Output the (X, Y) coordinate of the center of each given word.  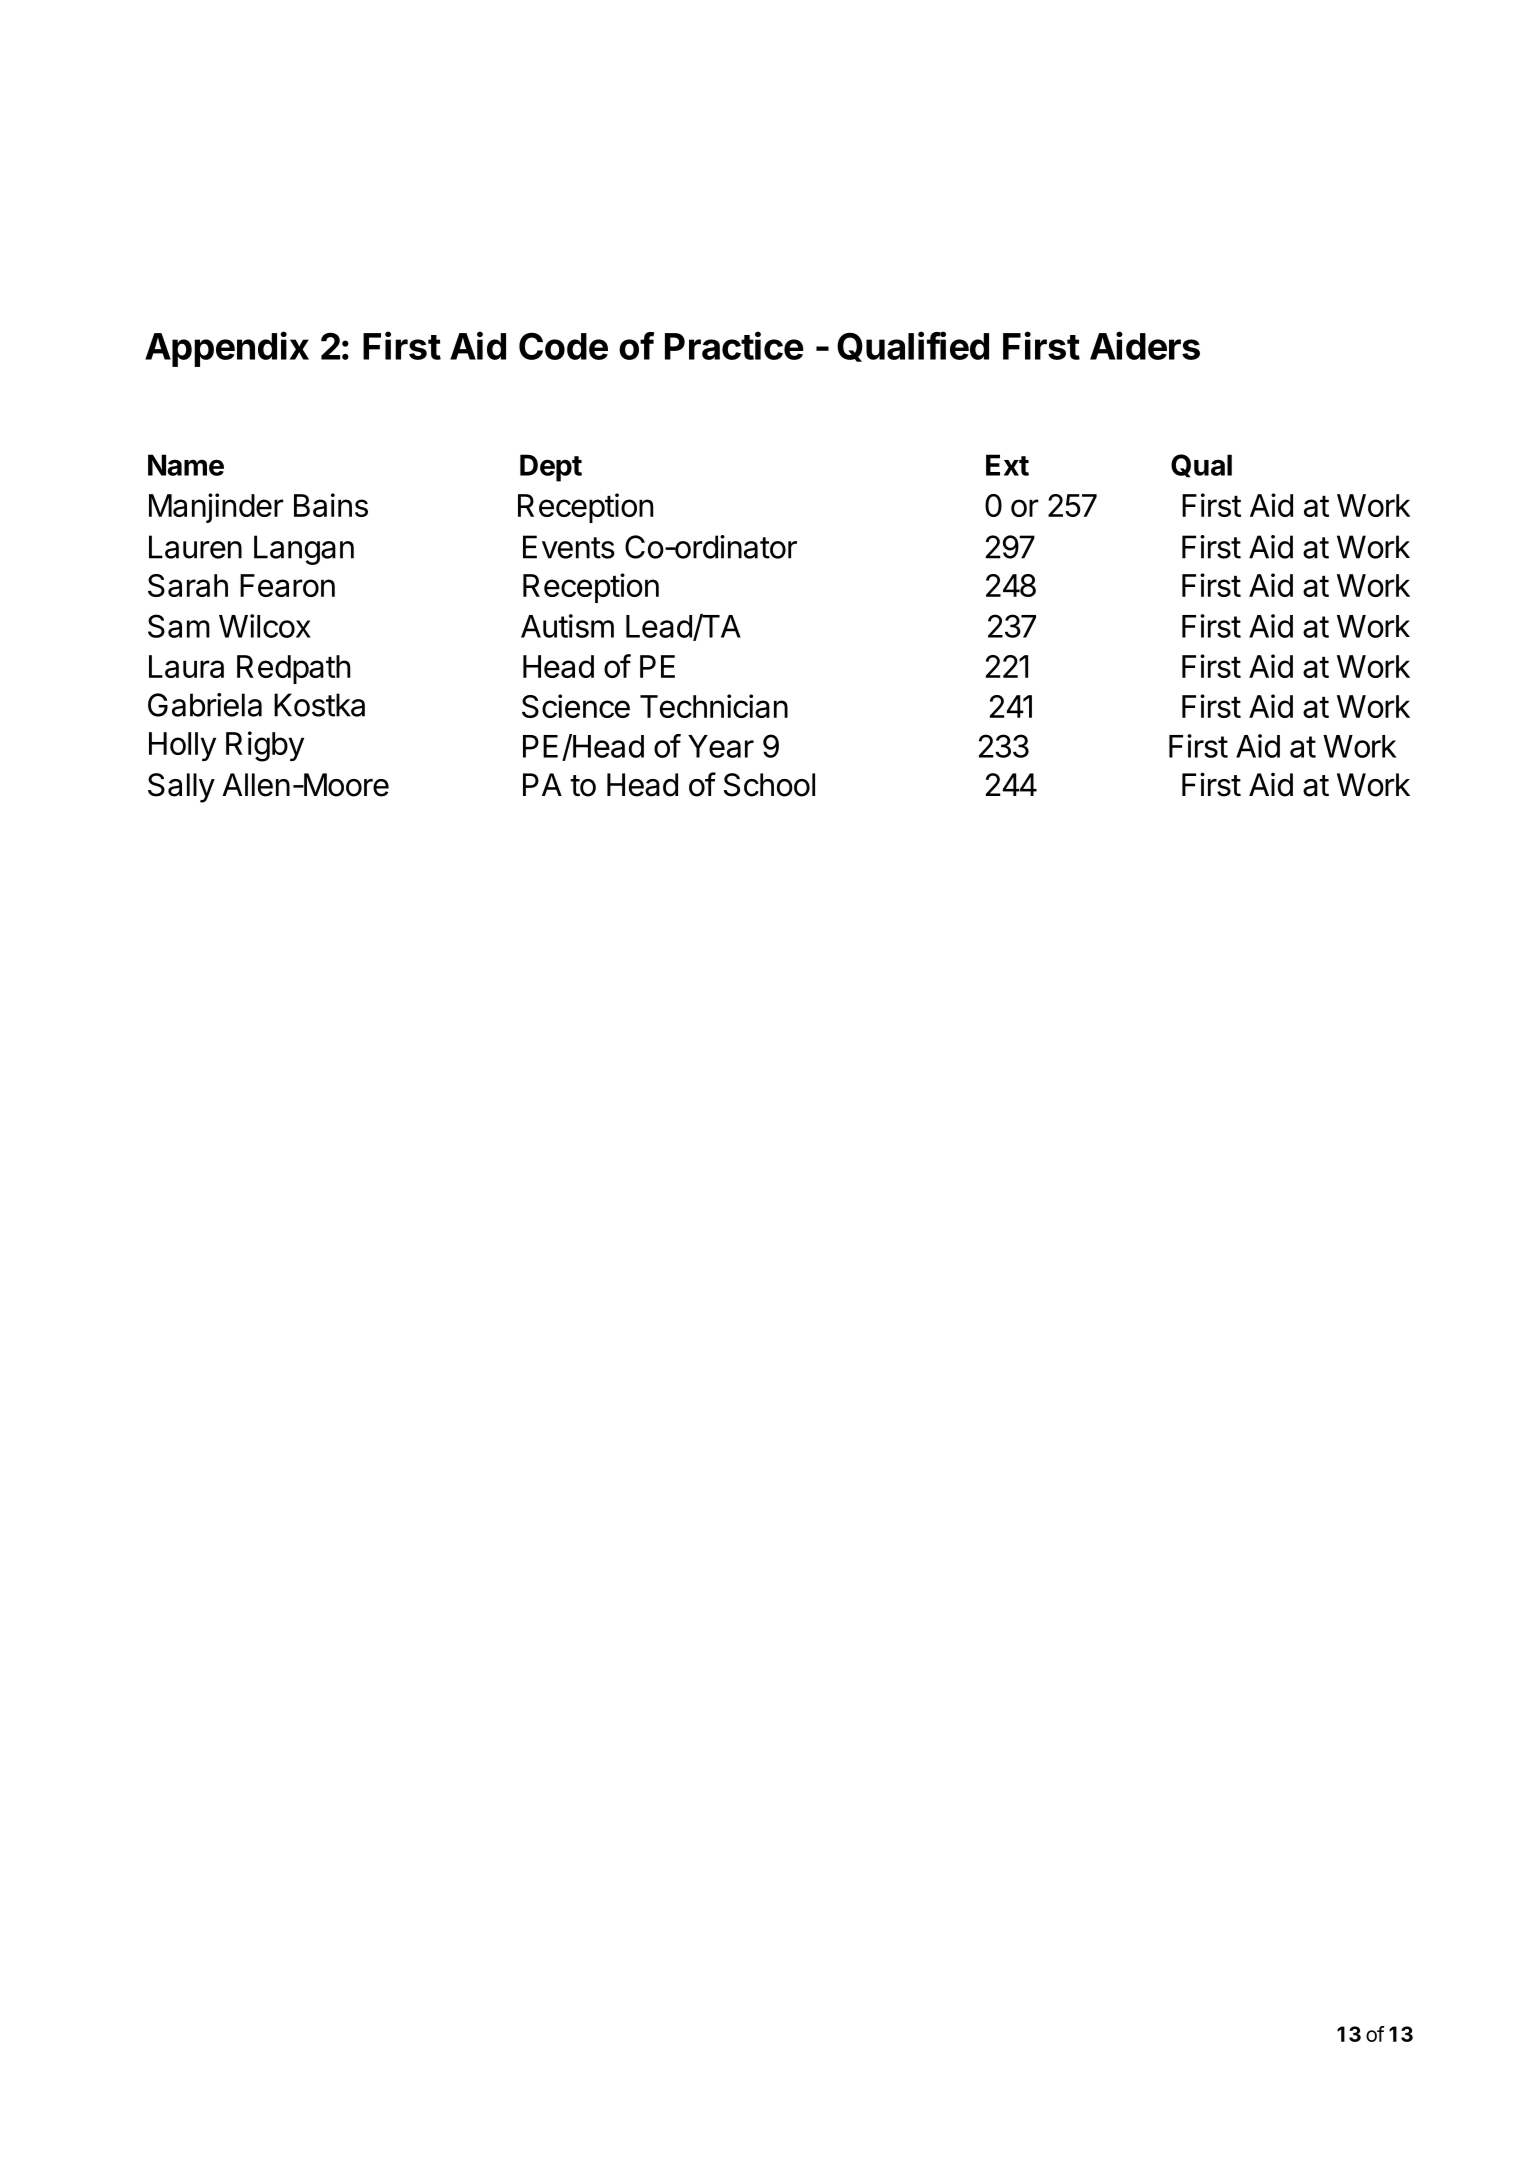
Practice (734, 345)
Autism (567, 626)
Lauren (195, 547)
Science (576, 706)
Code (563, 346)
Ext (1007, 465)
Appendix (227, 349)
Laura (186, 666)
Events (569, 547)
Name (186, 465)
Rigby (265, 746)
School (769, 785)
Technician (714, 706)
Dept (551, 468)
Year (721, 746)
